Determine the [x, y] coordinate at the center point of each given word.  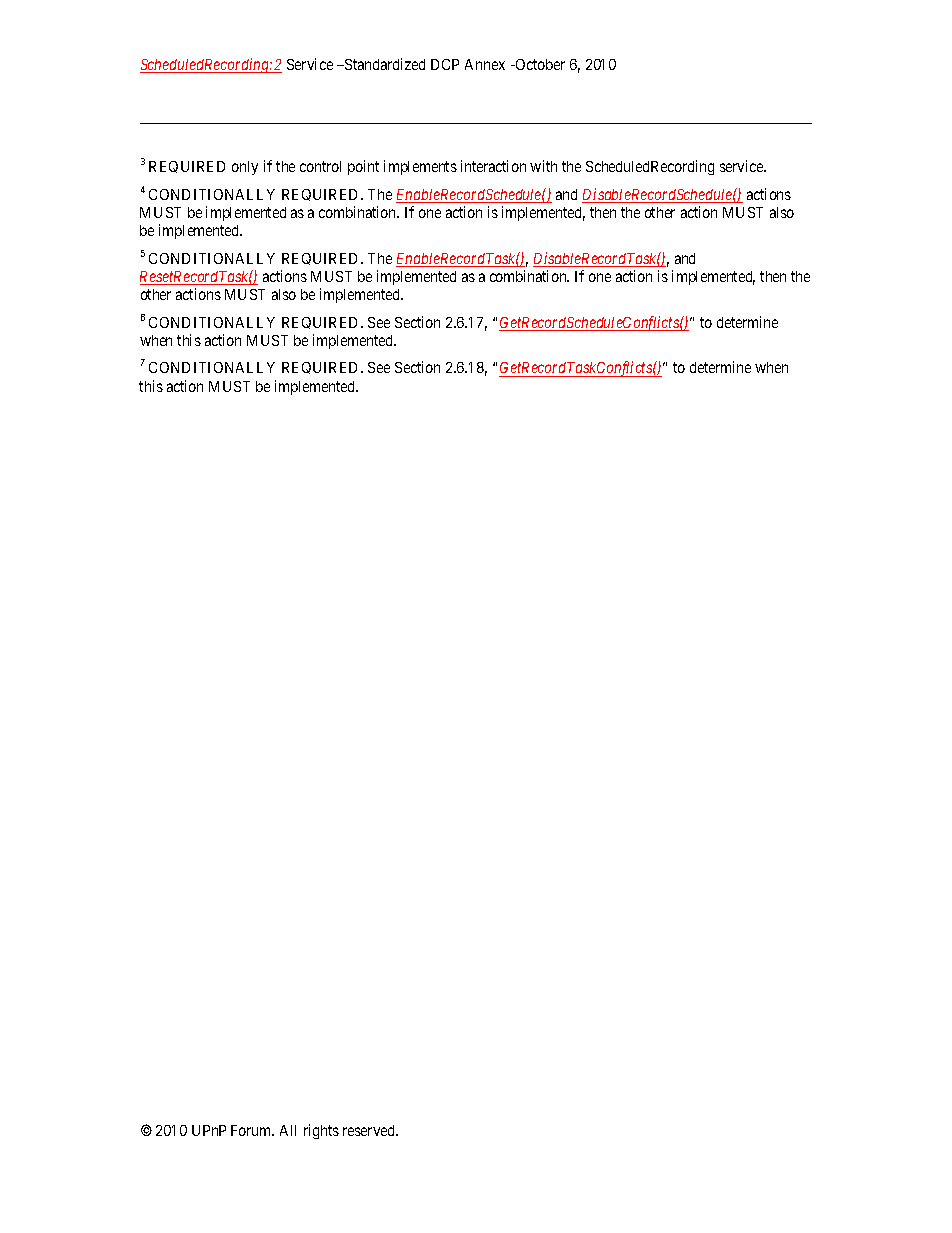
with [543, 166]
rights [321, 1131]
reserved [370, 1130]
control [320, 166]
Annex [485, 64]
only [245, 168]
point [363, 167]
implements [420, 167]
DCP [445, 64]
